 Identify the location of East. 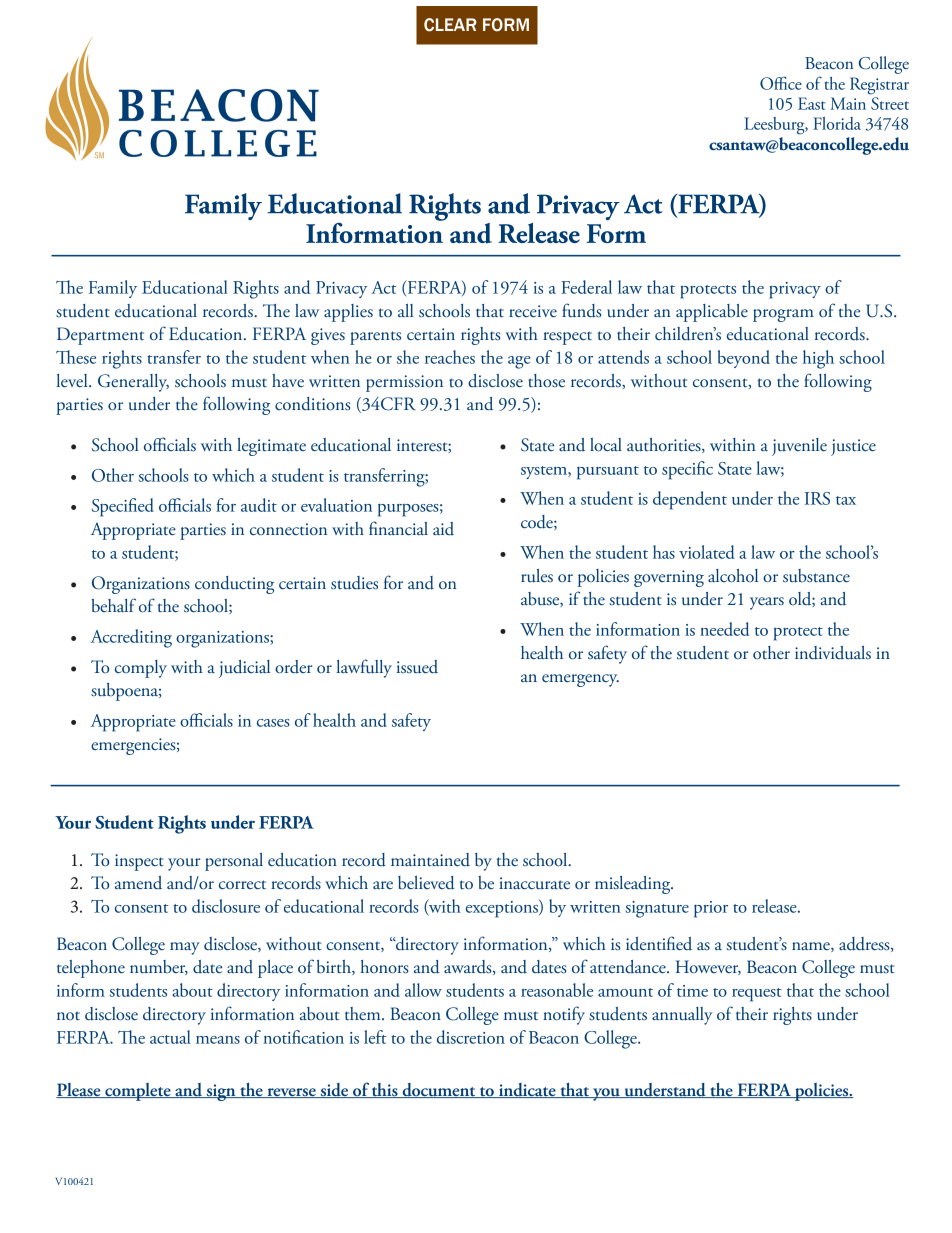
(812, 103).
